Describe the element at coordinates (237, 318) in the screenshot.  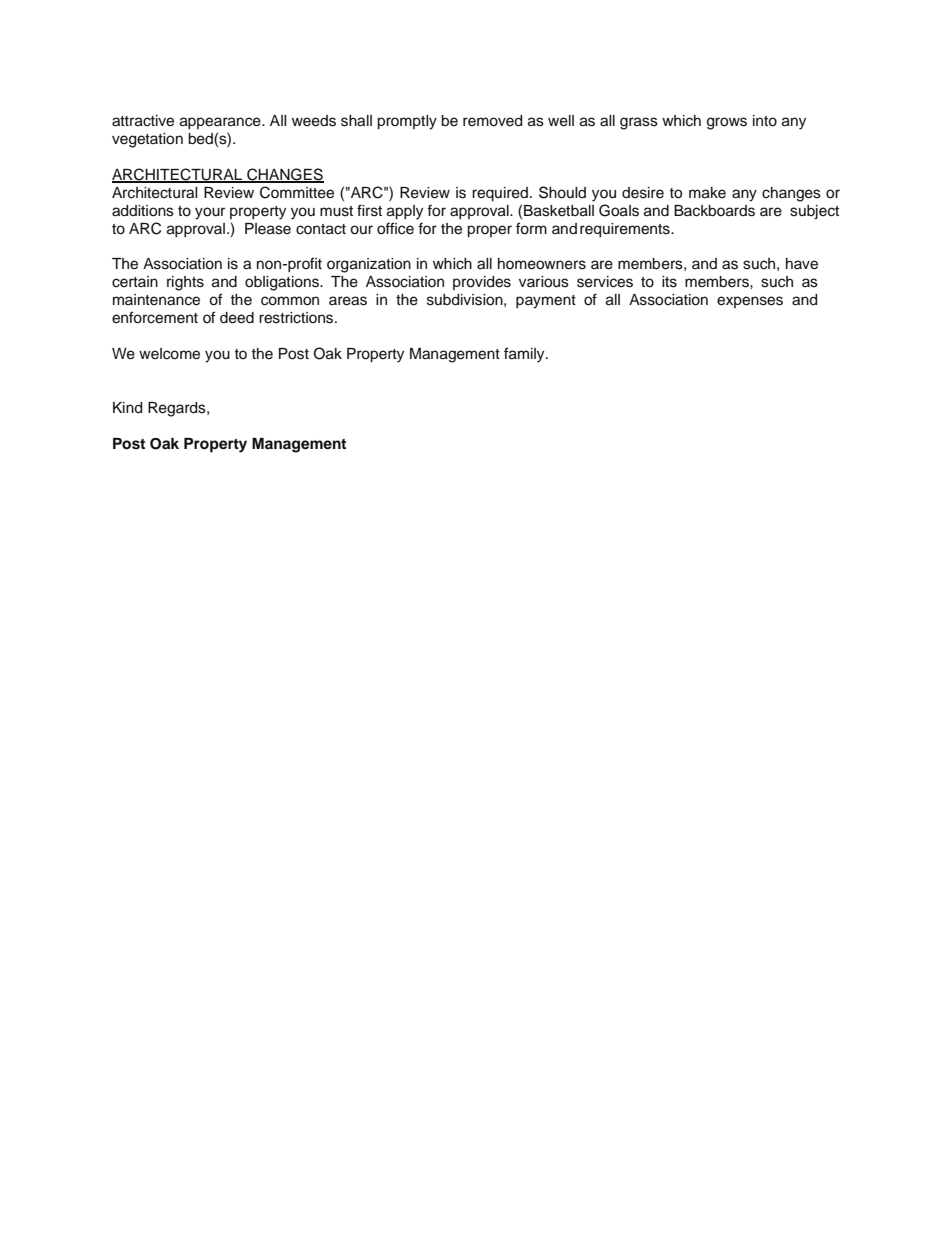
I see `deed` at that location.
